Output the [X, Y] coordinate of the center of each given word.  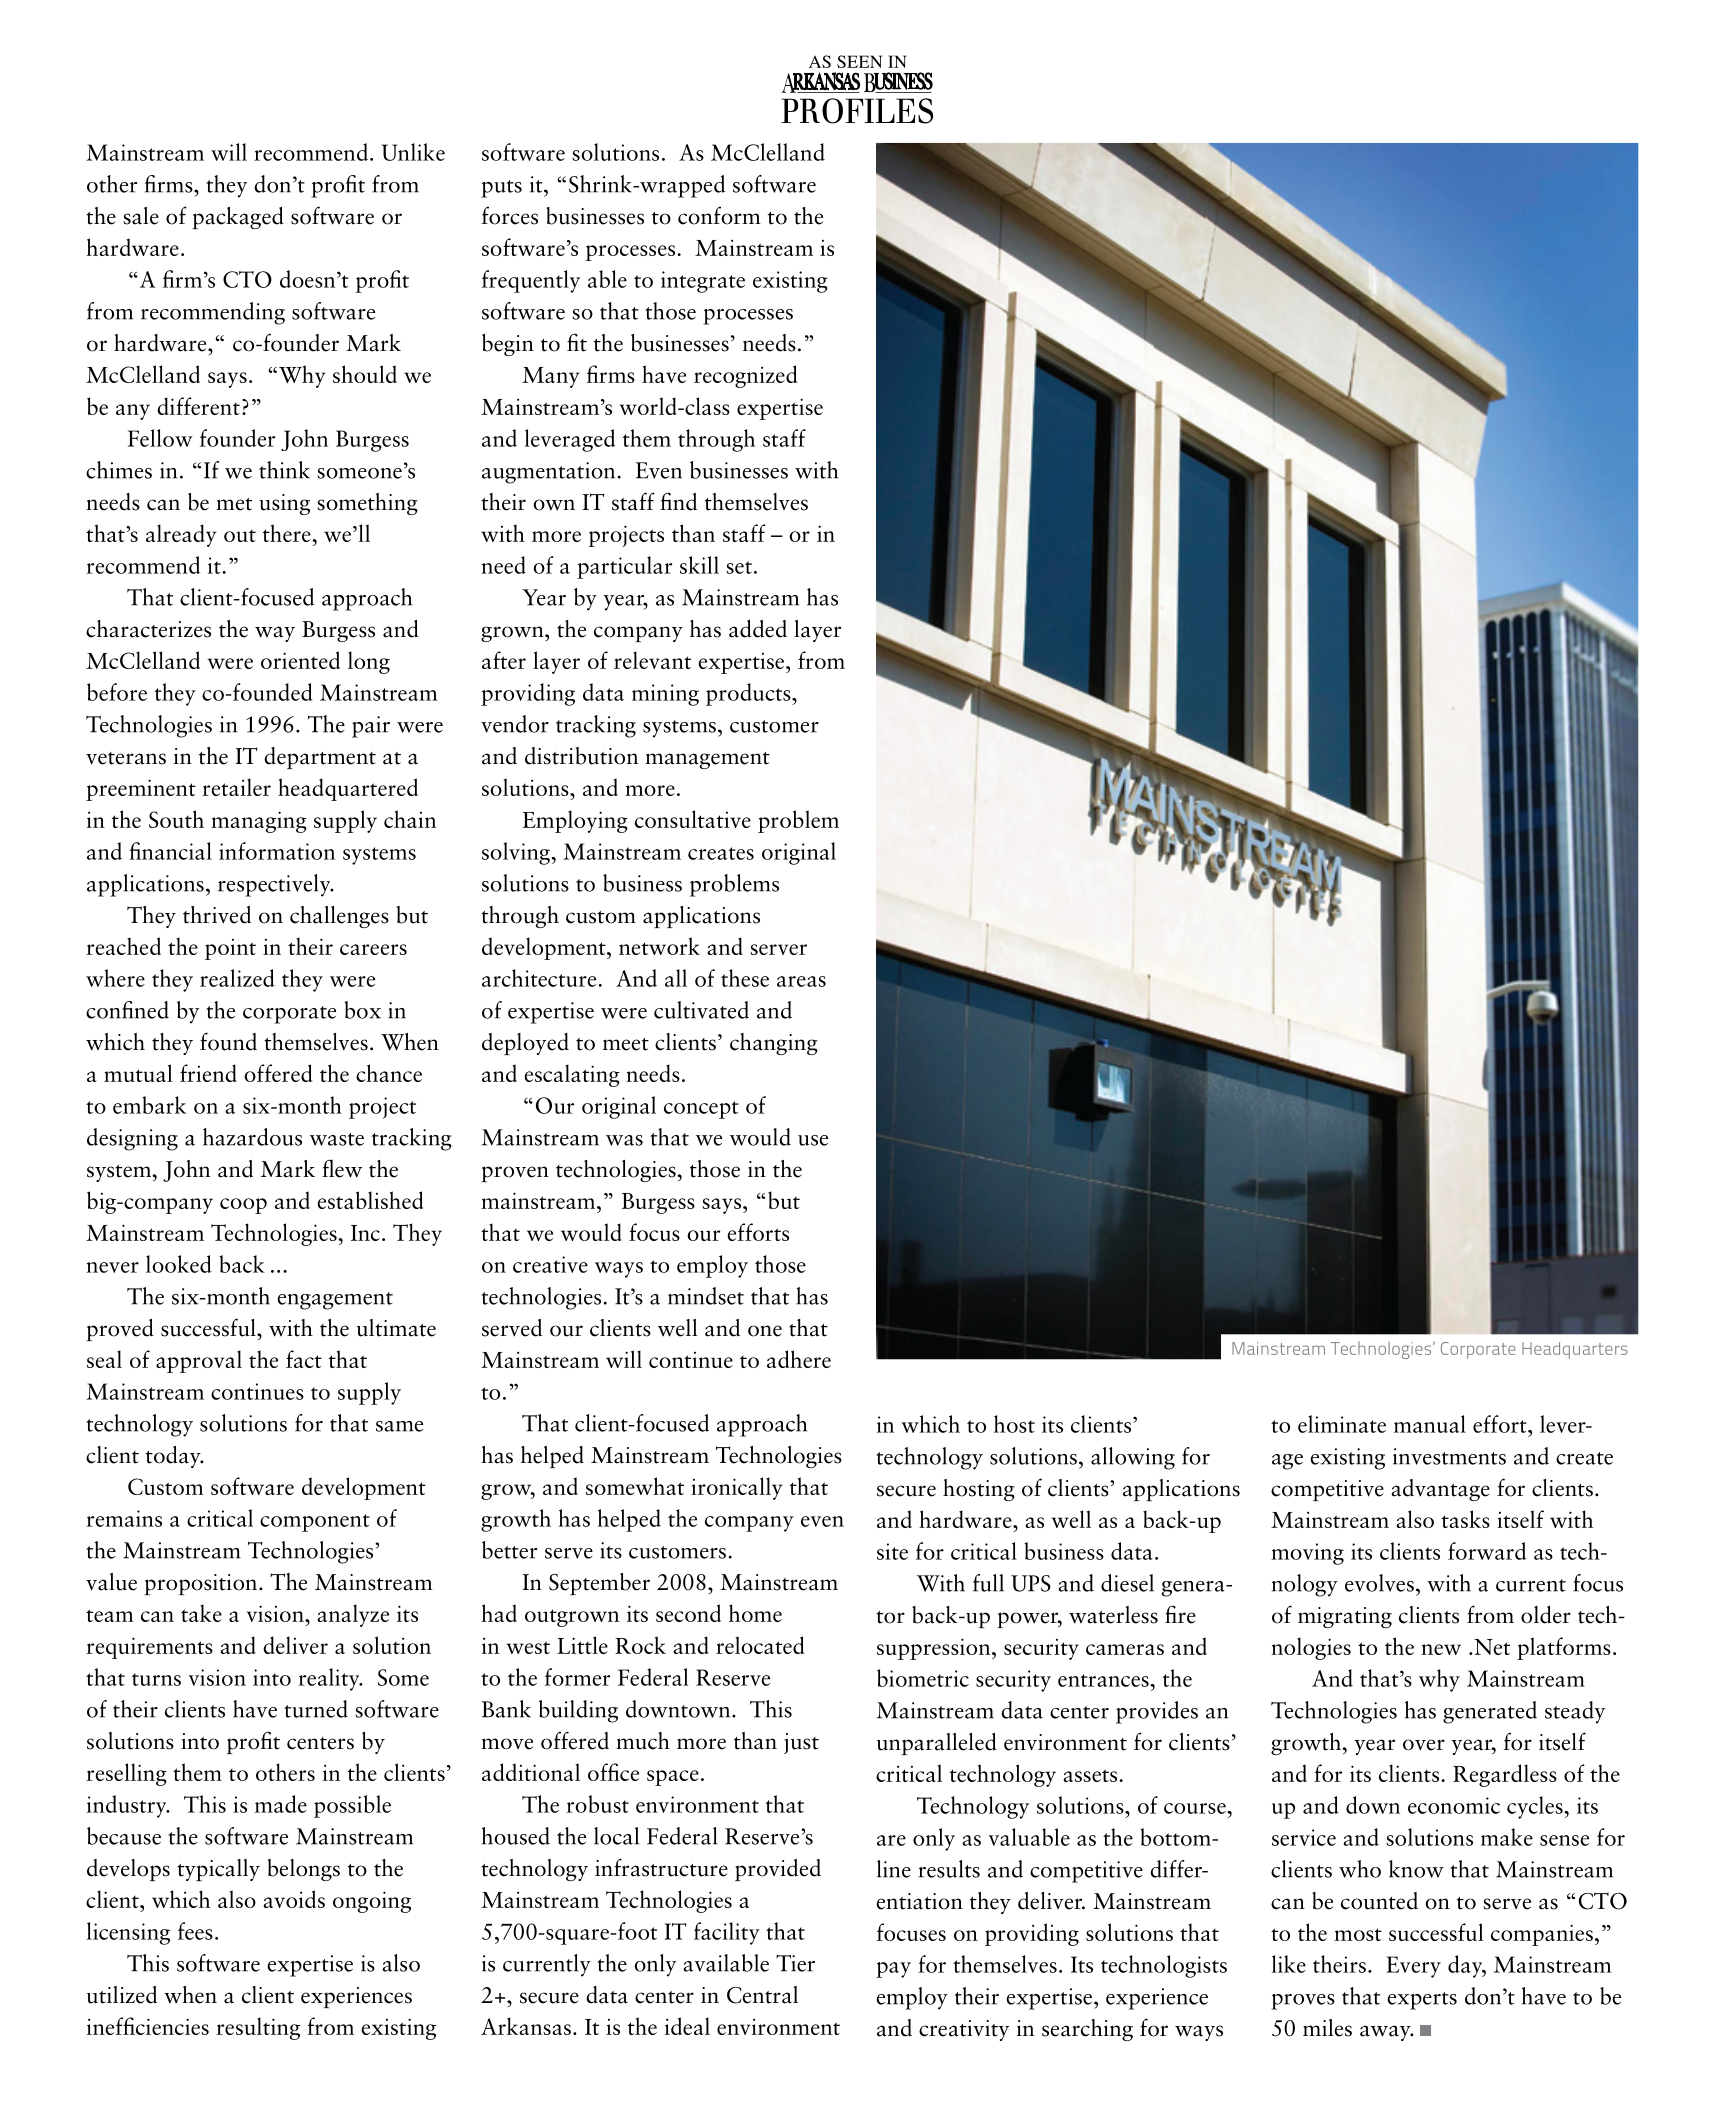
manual [1430, 1424]
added [758, 629]
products [749, 694]
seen [859, 61]
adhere [799, 1359]
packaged [238, 218]
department [320, 758]
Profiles [857, 111]
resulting [258, 2028]
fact [304, 1359]
